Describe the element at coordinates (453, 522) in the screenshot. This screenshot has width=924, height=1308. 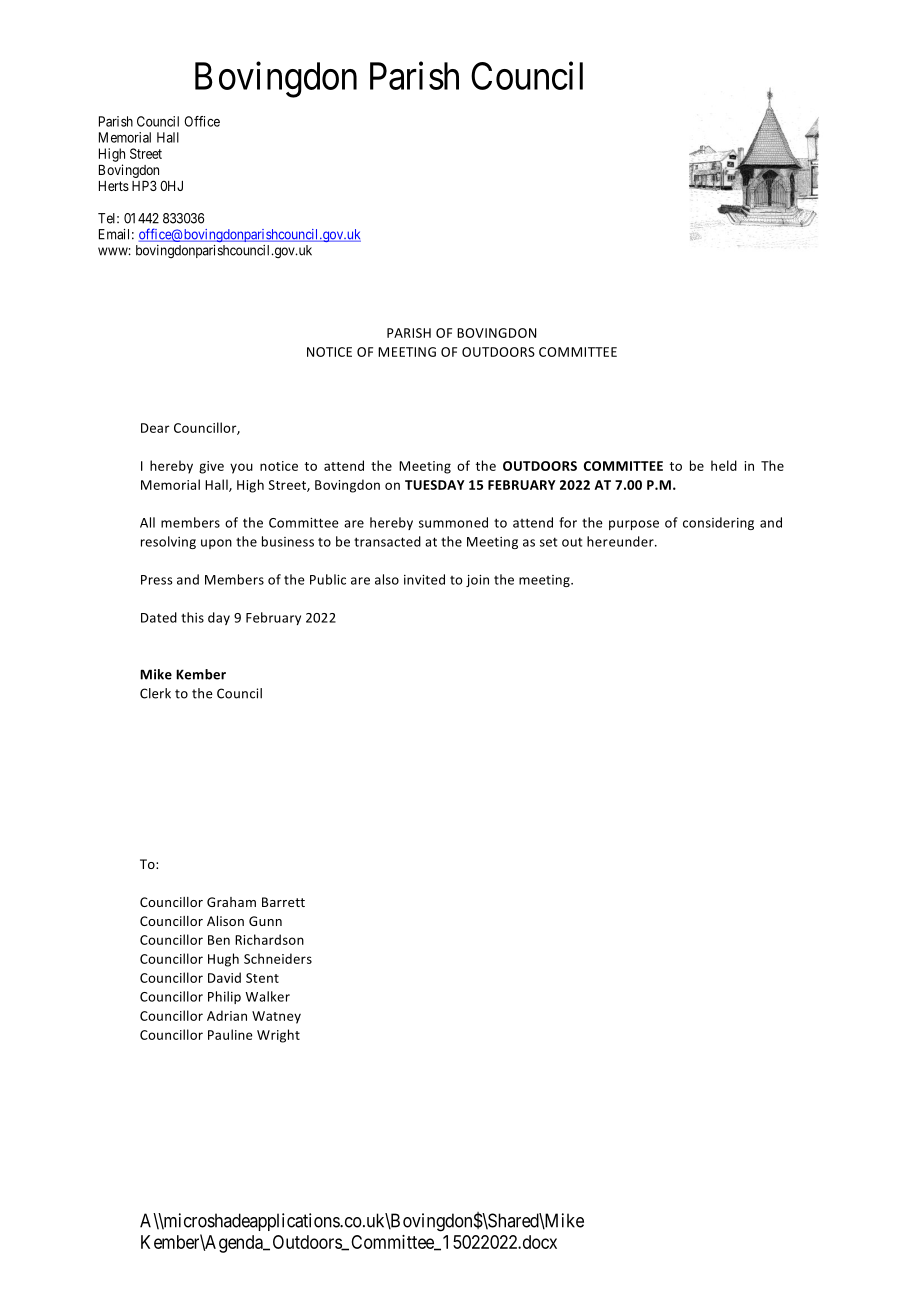
I see `summoned` at that location.
